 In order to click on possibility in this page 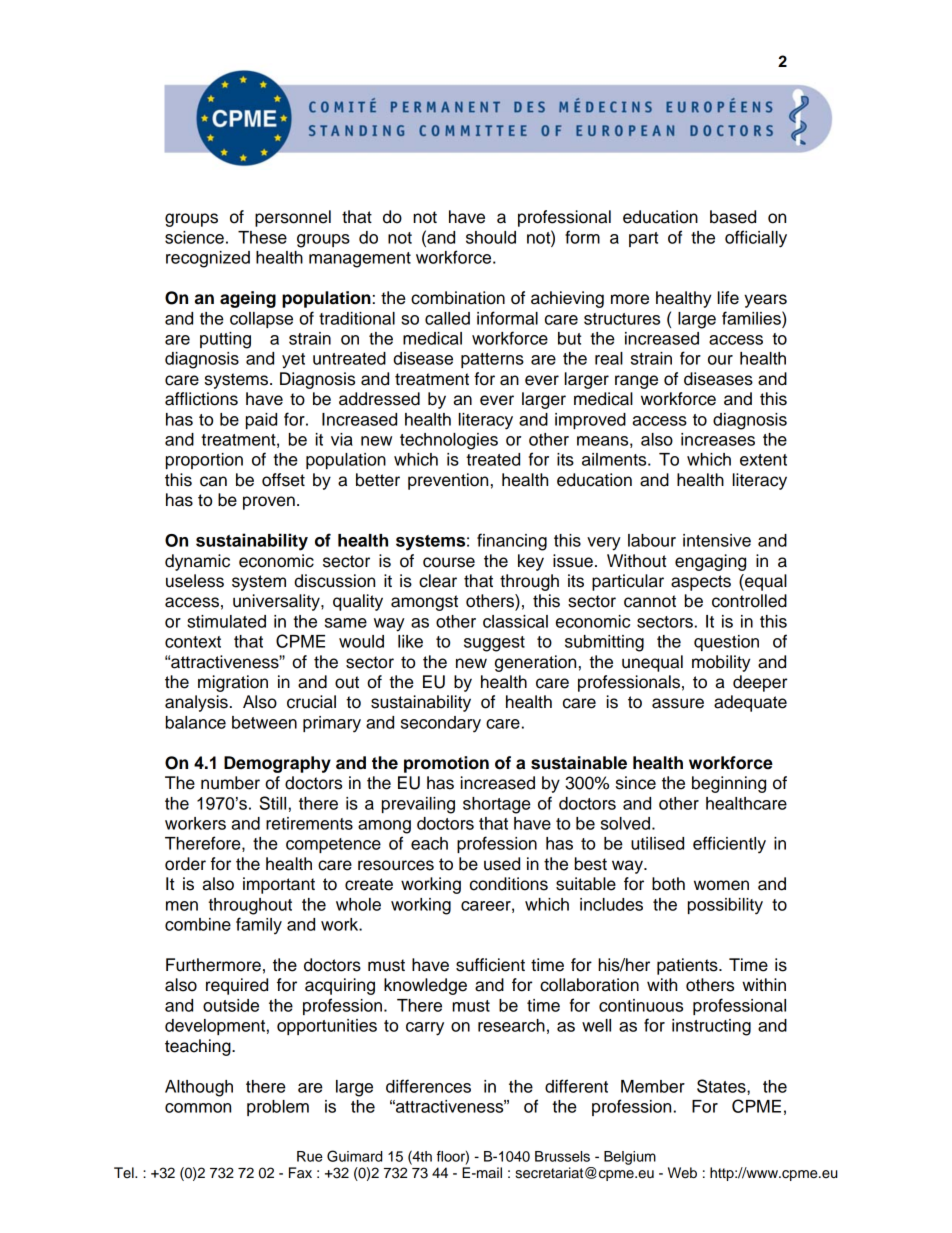, I will do `click(725, 906)`.
